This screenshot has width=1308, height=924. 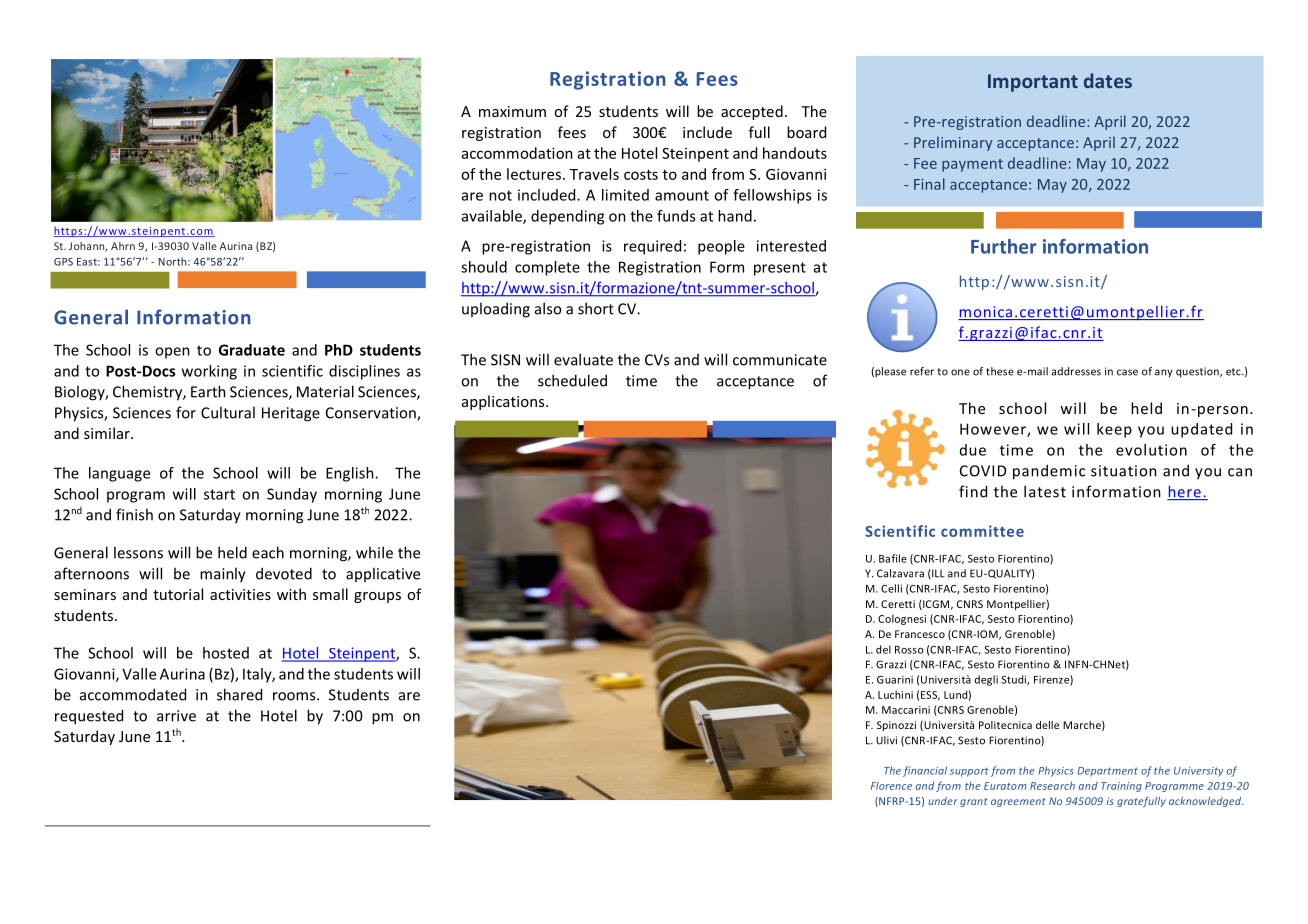 I want to click on maximum, so click(x=512, y=111).
